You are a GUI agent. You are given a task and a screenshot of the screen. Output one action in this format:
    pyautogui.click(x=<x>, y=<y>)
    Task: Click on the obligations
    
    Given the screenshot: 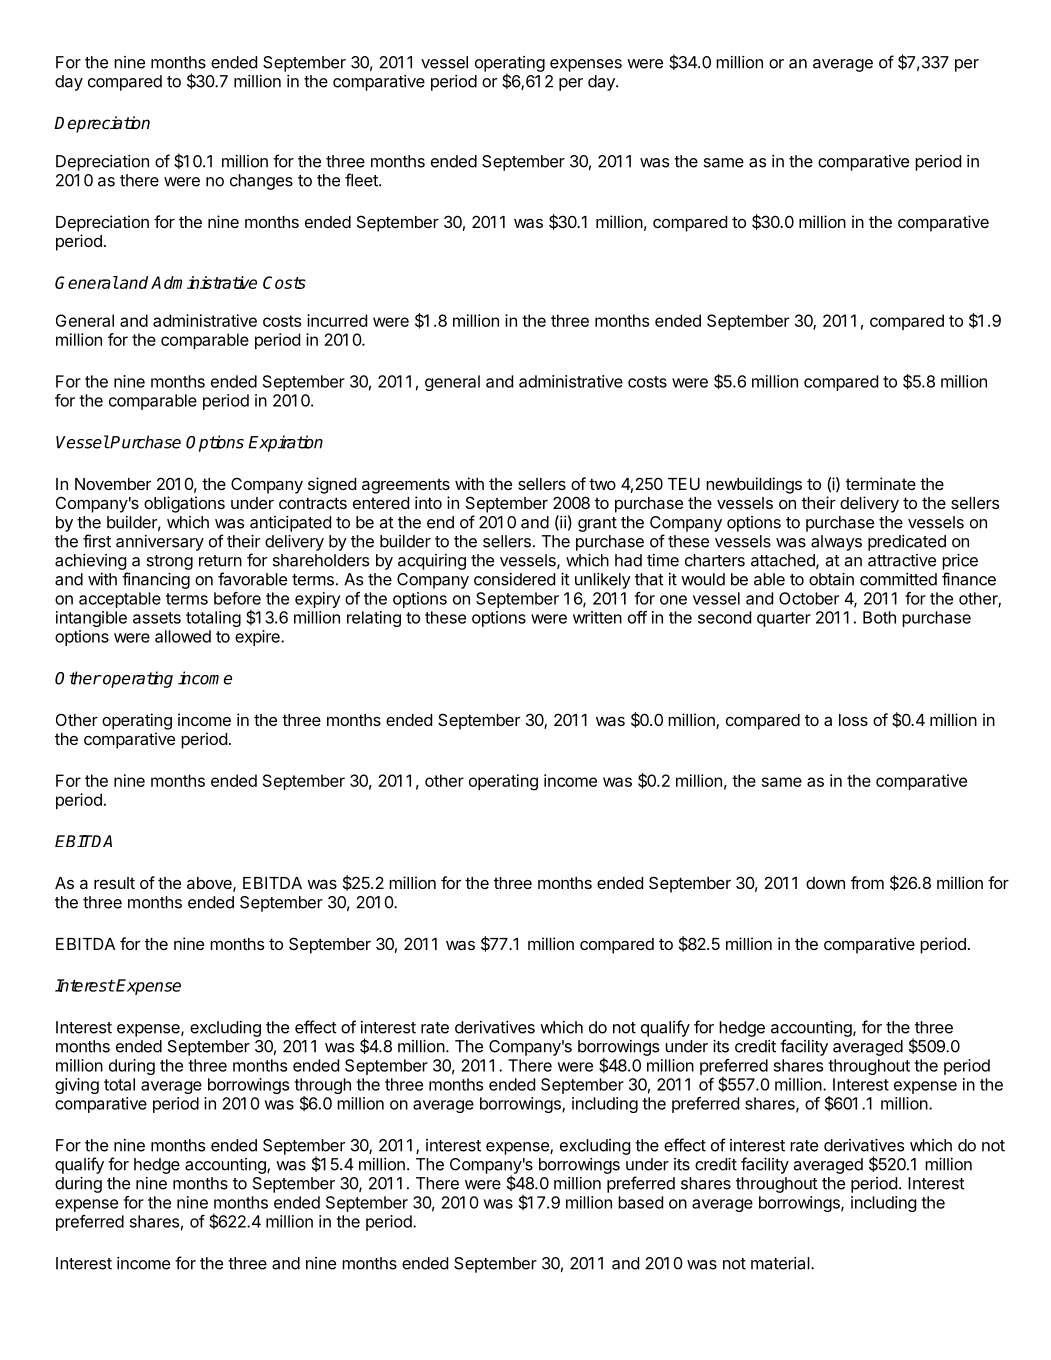 What is the action you would take?
    pyautogui.click(x=184, y=504)
